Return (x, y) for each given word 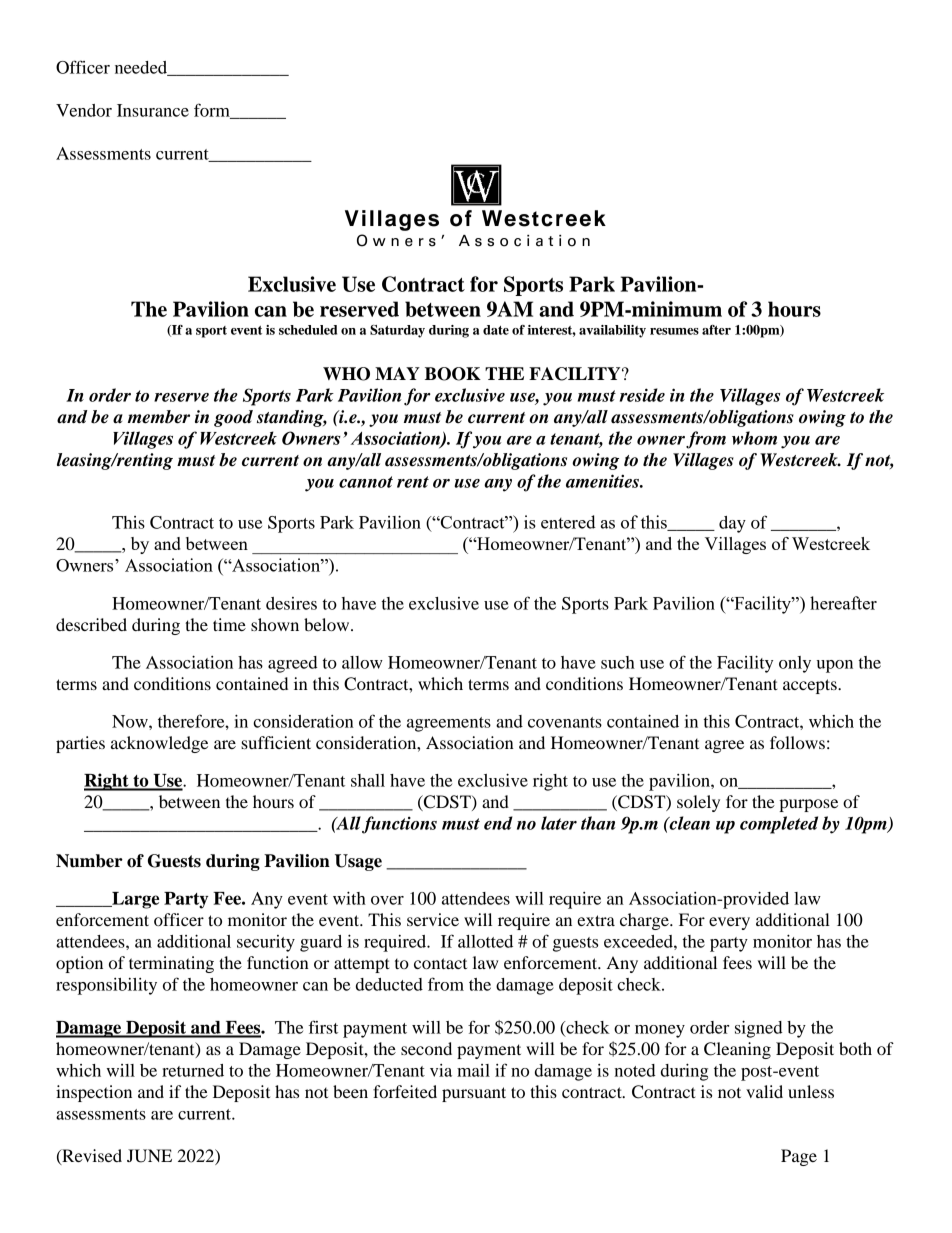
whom (754, 438)
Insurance (153, 110)
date (496, 330)
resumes (674, 331)
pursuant (474, 1094)
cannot (366, 482)
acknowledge (159, 744)
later (559, 823)
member (159, 417)
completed (779, 825)
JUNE (149, 1156)
